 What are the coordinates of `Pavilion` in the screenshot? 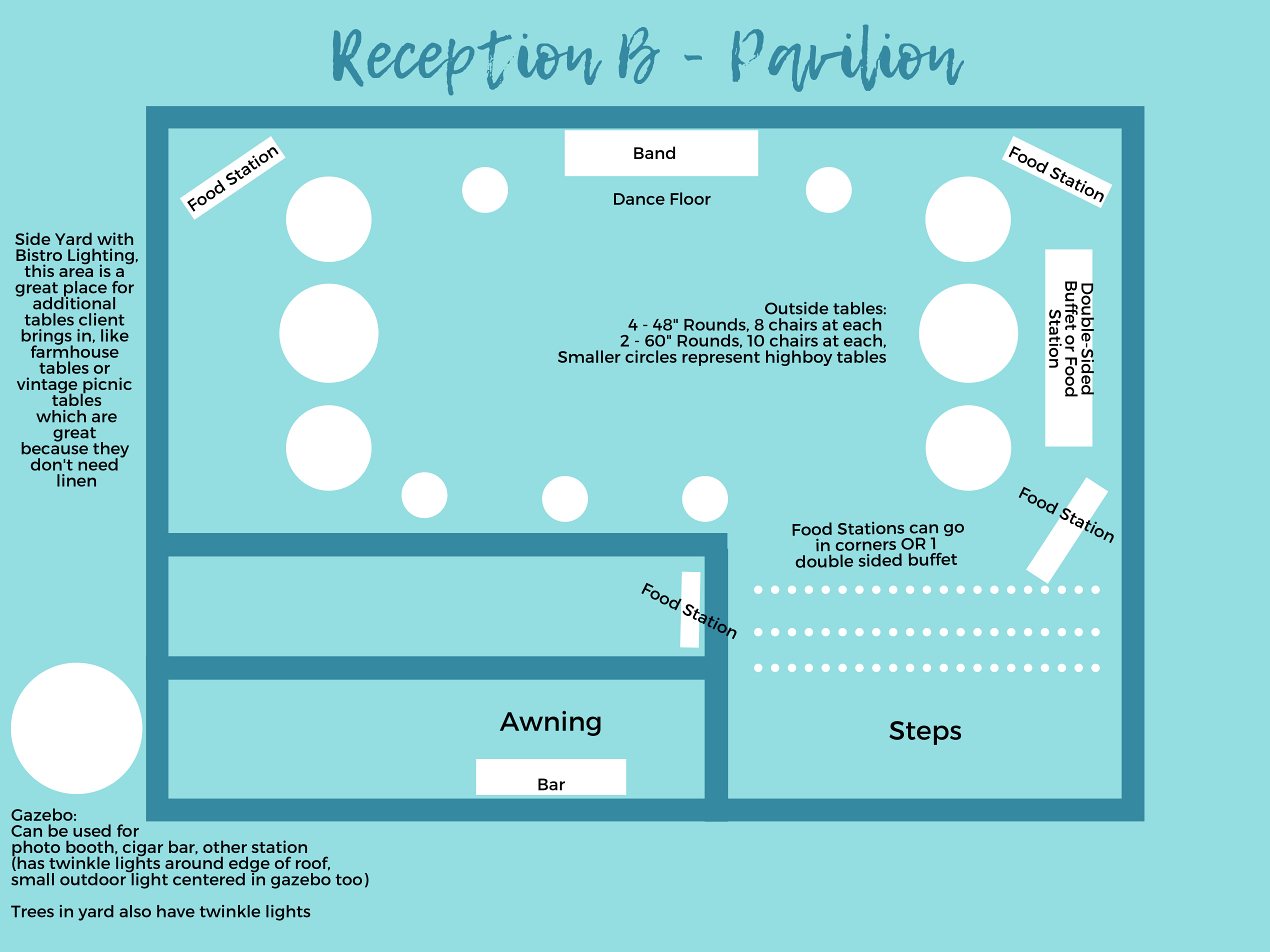 It's located at (848, 58).
